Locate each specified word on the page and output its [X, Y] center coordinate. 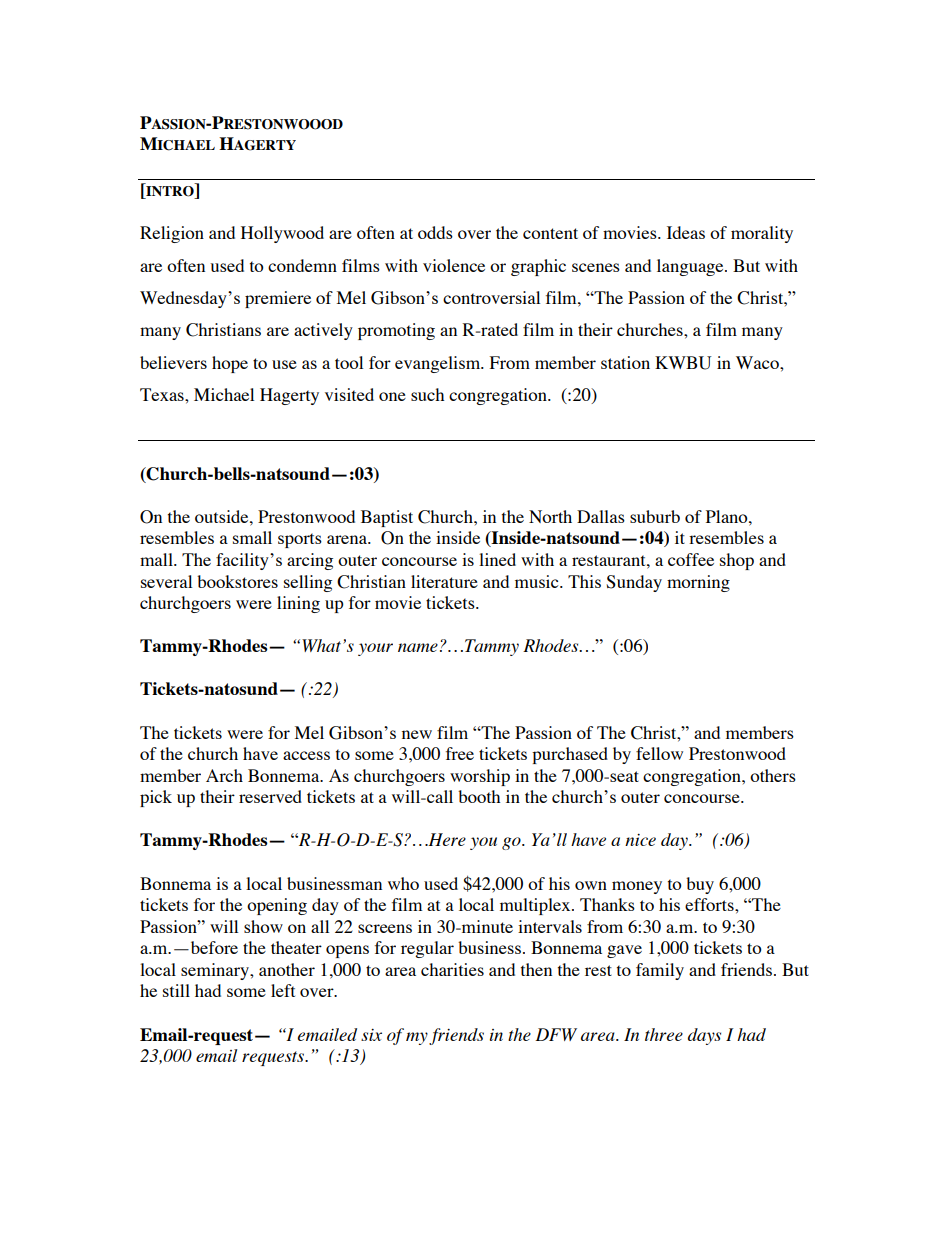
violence [454, 265]
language [691, 267]
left [283, 990]
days [704, 1036]
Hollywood [282, 234]
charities [452, 969]
